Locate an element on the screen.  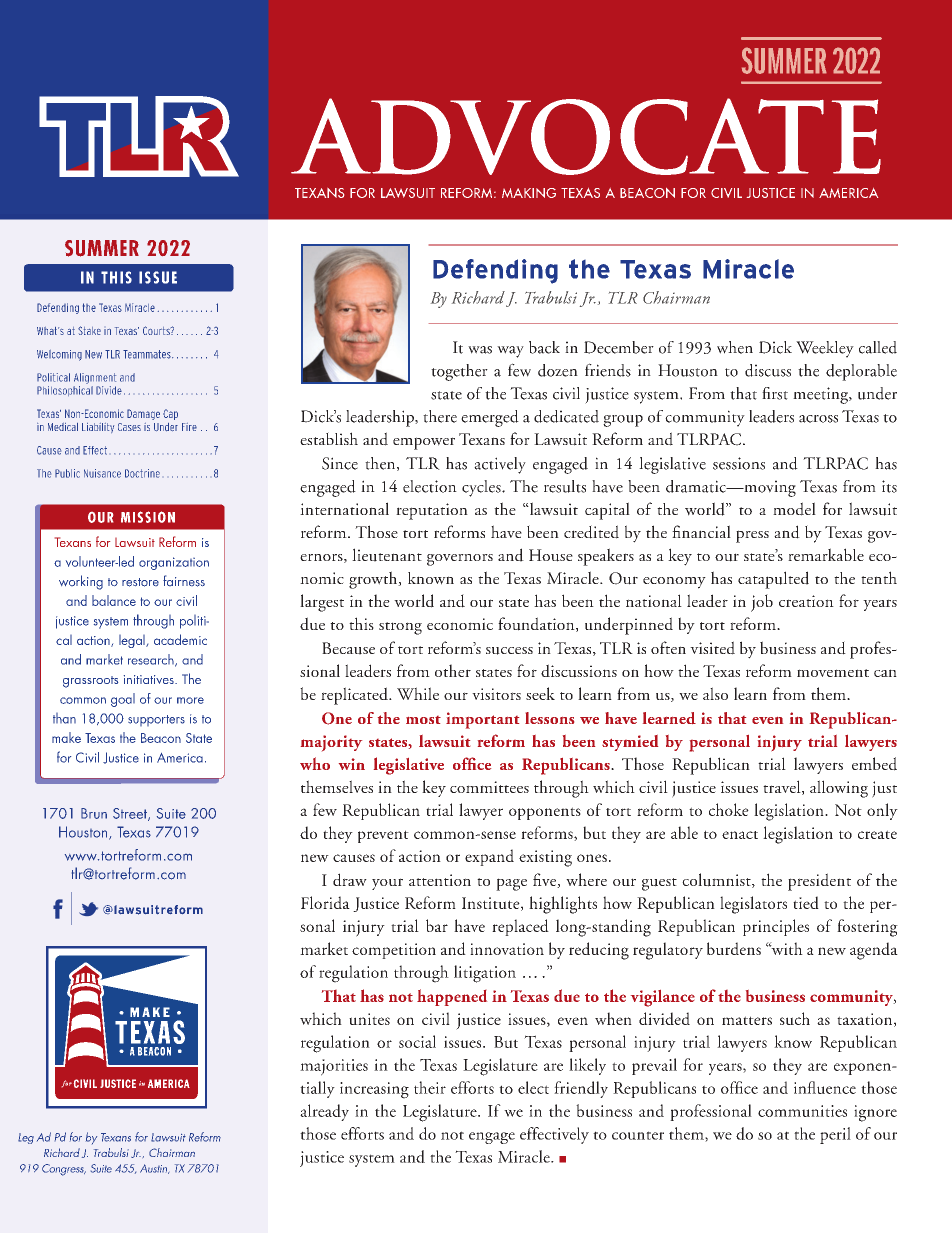
Teammates is located at coordinates (148, 354).
